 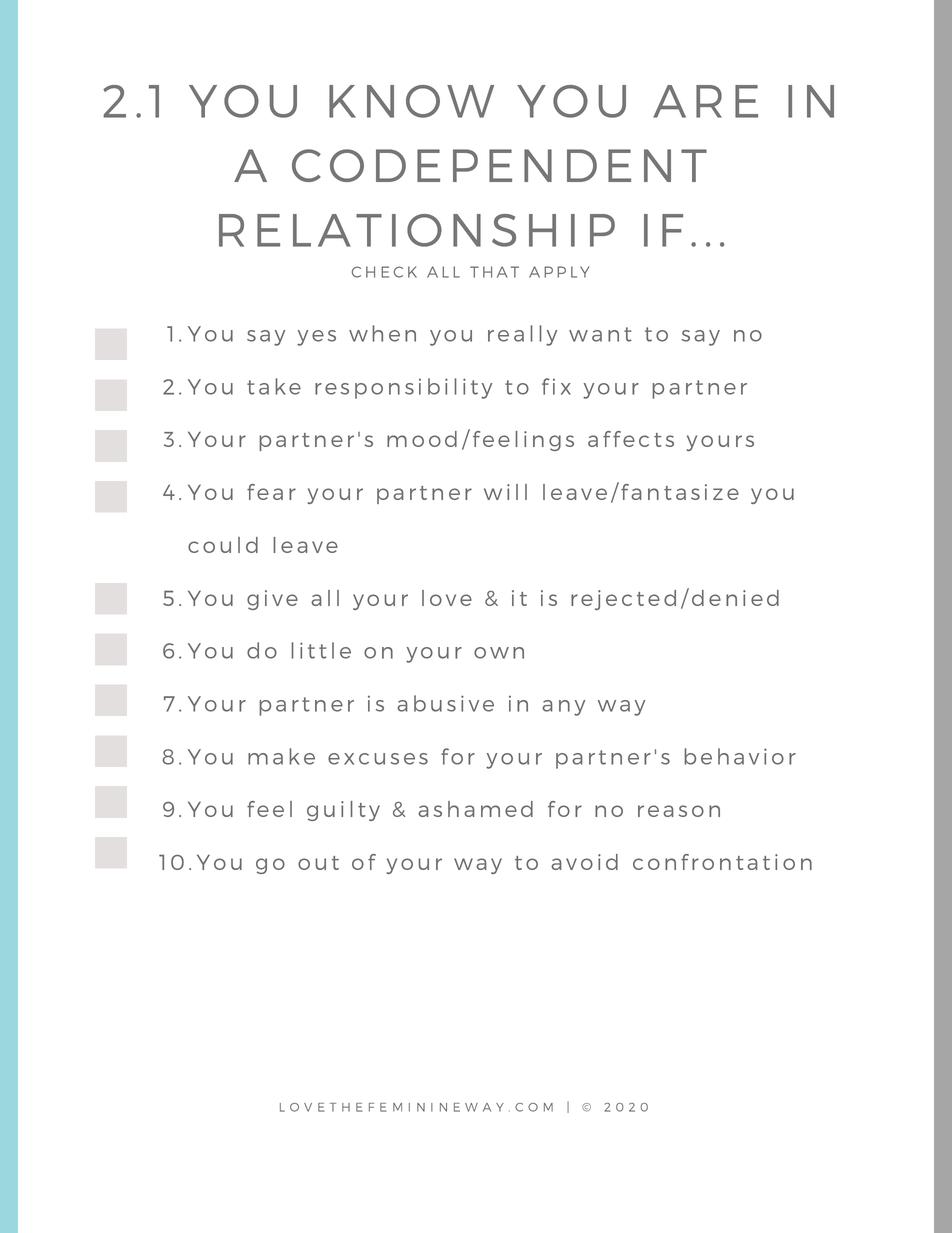 What do you see at coordinates (563, 708) in the screenshot?
I see `any` at bounding box center [563, 708].
